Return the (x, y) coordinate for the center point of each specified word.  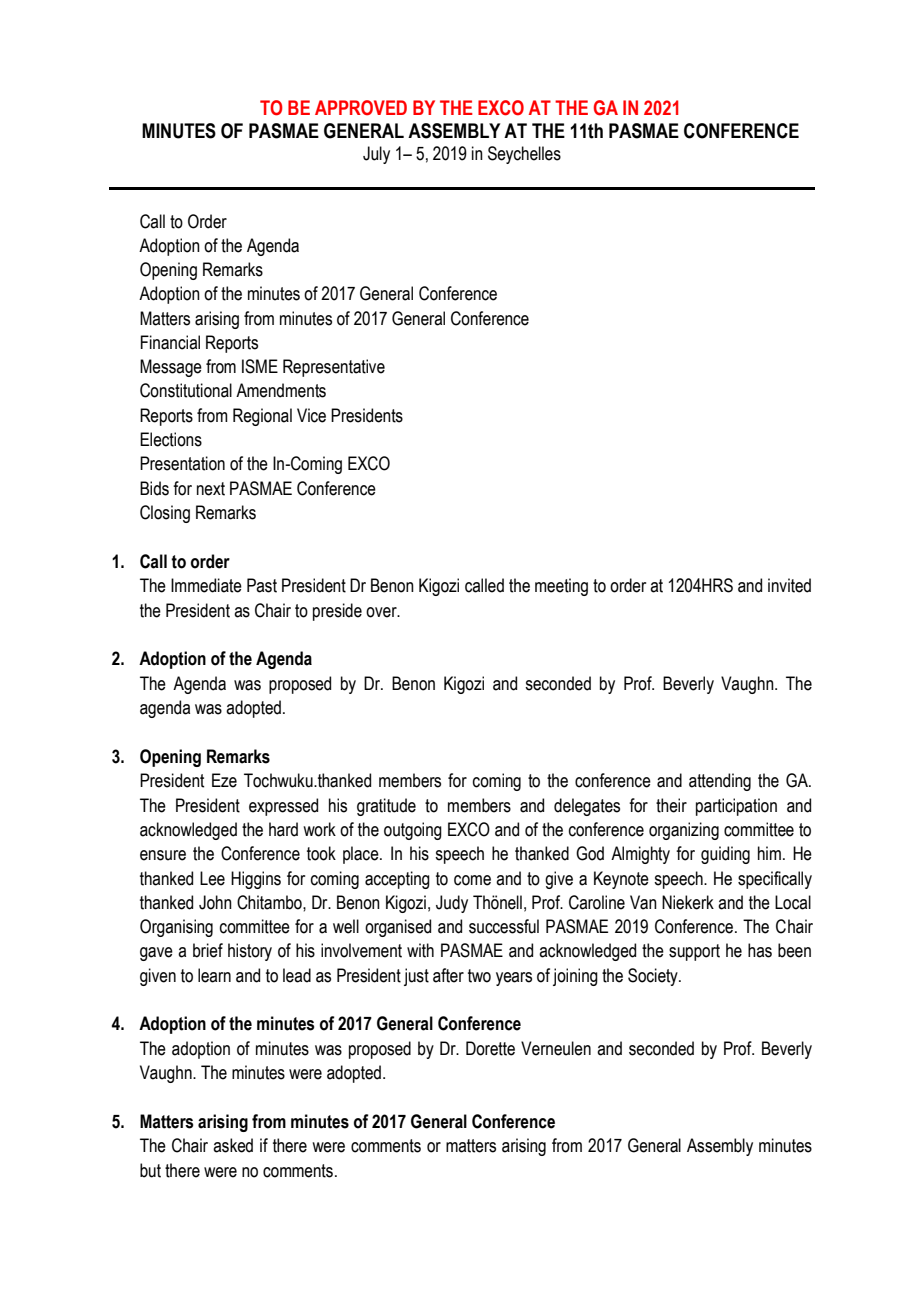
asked (233, 1145)
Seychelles (524, 155)
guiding (725, 855)
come (472, 880)
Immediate (206, 585)
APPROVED (361, 108)
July (376, 155)
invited (789, 585)
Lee (212, 878)
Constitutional (186, 390)
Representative (334, 368)
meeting (561, 587)
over (382, 612)
